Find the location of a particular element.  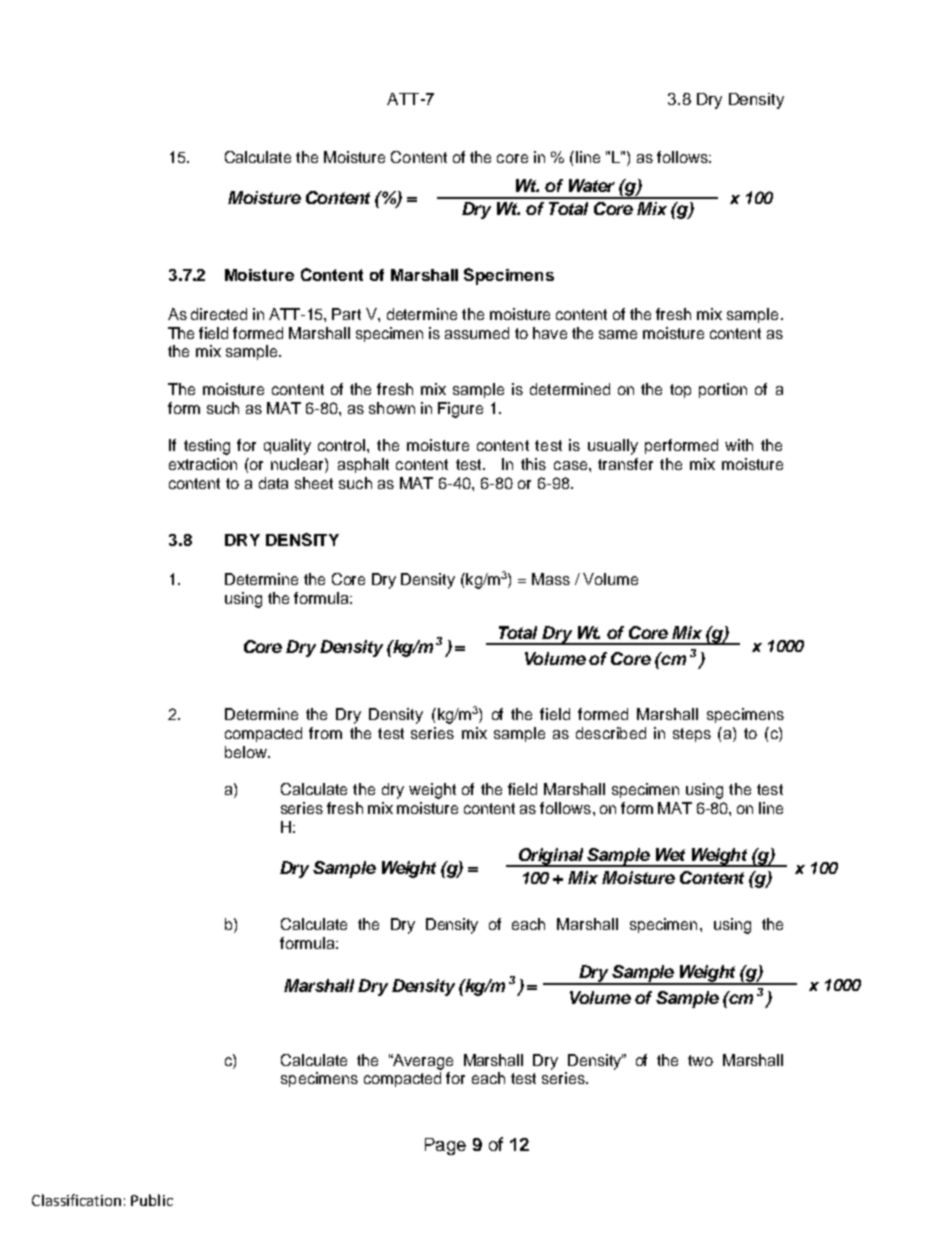

from is located at coordinates (325, 733).
